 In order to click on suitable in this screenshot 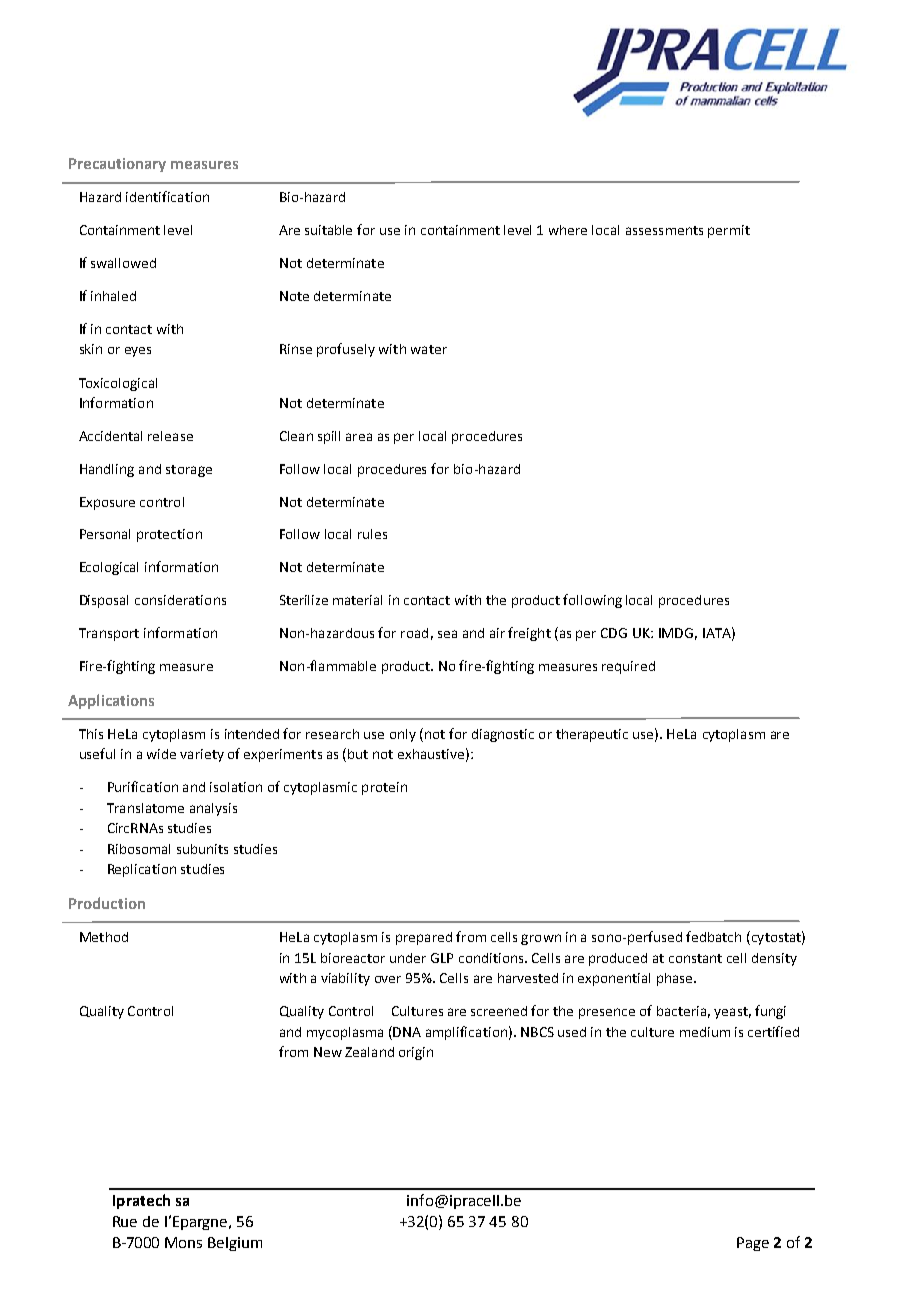, I will do `click(328, 230)`.
